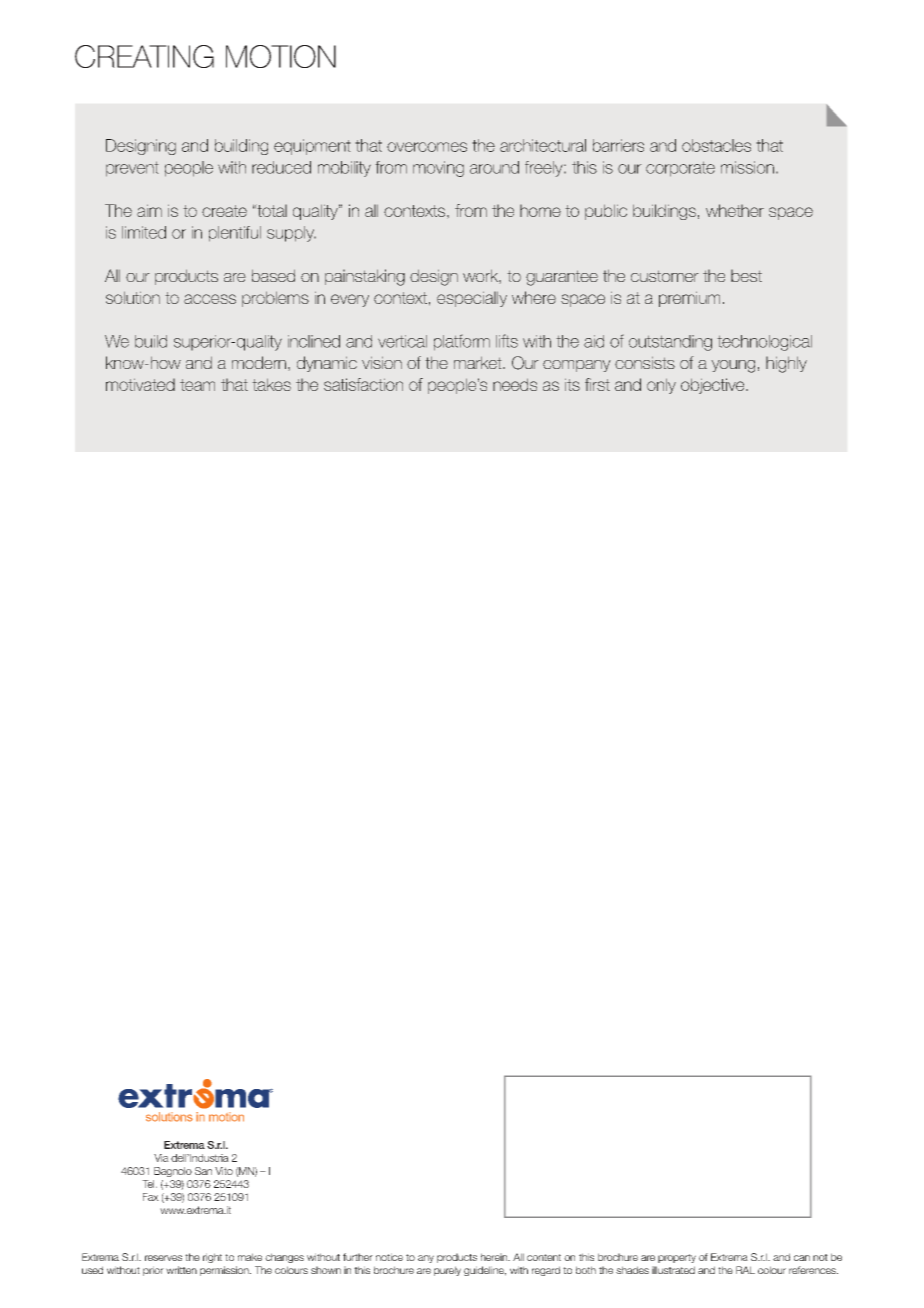 This screenshot has height=1308, width=924. I want to click on team, so click(197, 385).
